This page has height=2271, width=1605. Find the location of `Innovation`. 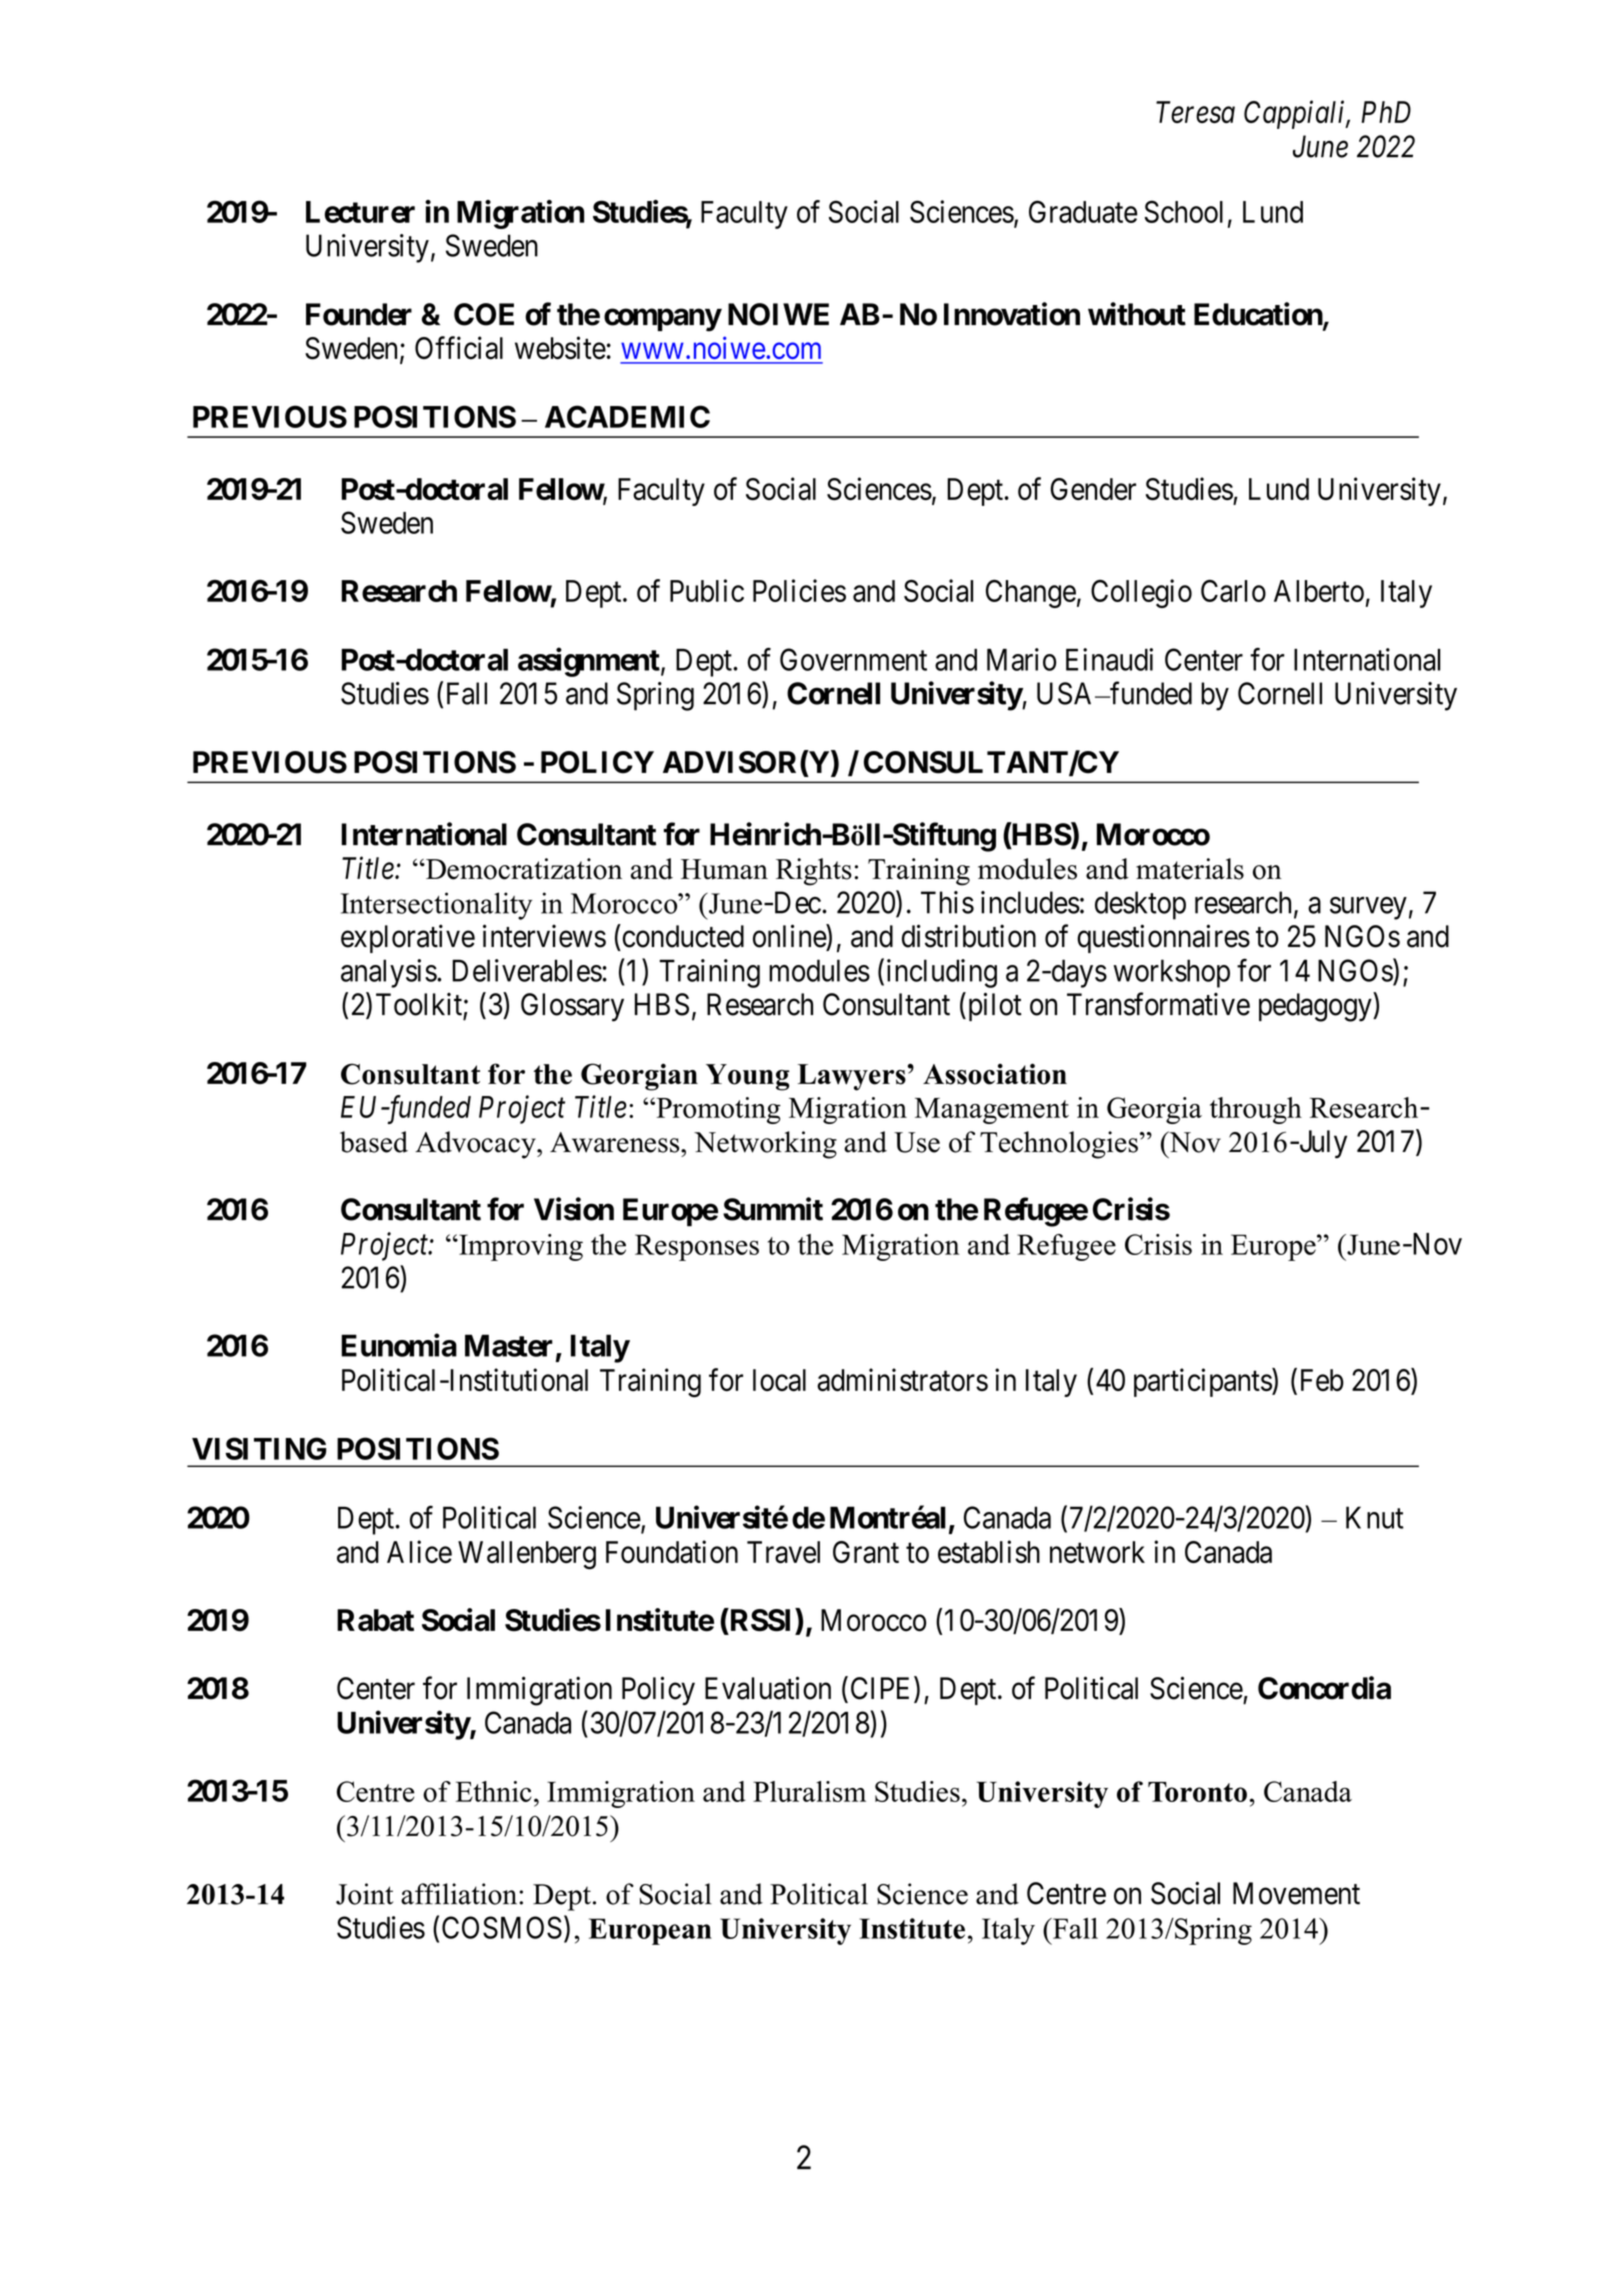

Innovation is located at coordinates (1012, 314).
